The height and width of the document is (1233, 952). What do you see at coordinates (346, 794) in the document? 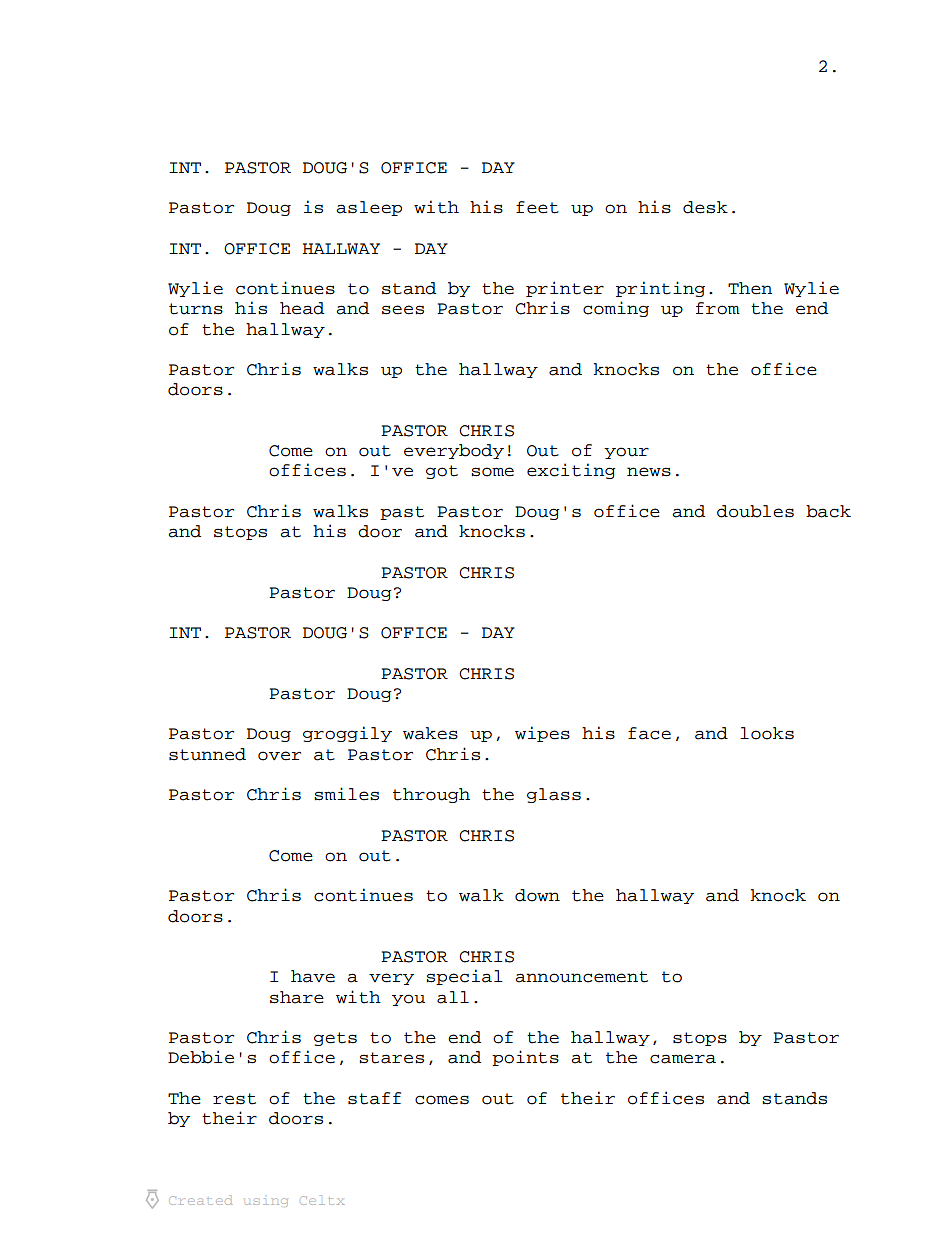
I see `smiles` at bounding box center [346, 794].
